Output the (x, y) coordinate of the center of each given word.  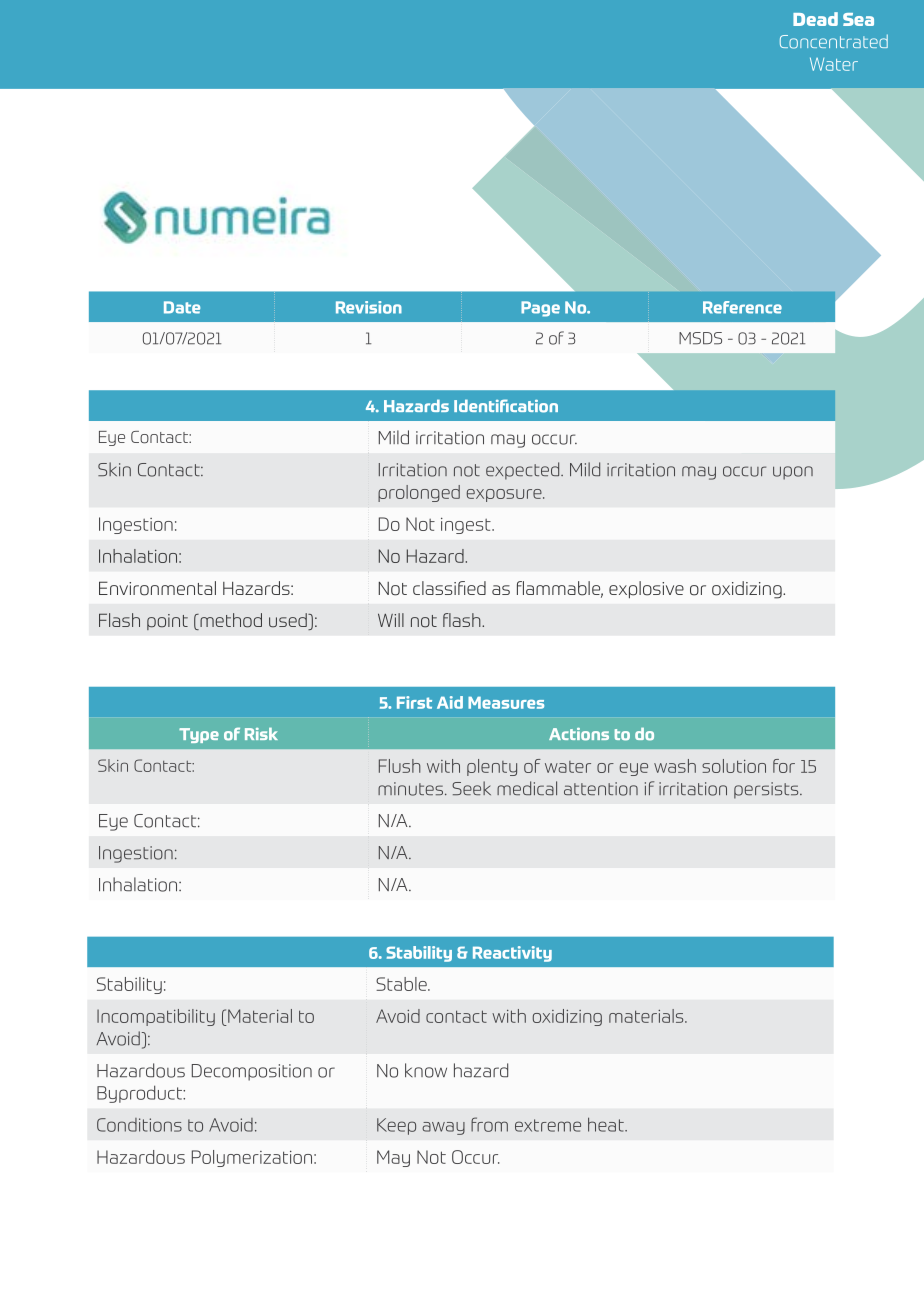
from (489, 1124)
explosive (646, 590)
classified (449, 588)
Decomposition (252, 1072)
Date (182, 307)
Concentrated (834, 41)
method (230, 621)
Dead (815, 19)
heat (607, 1124)
